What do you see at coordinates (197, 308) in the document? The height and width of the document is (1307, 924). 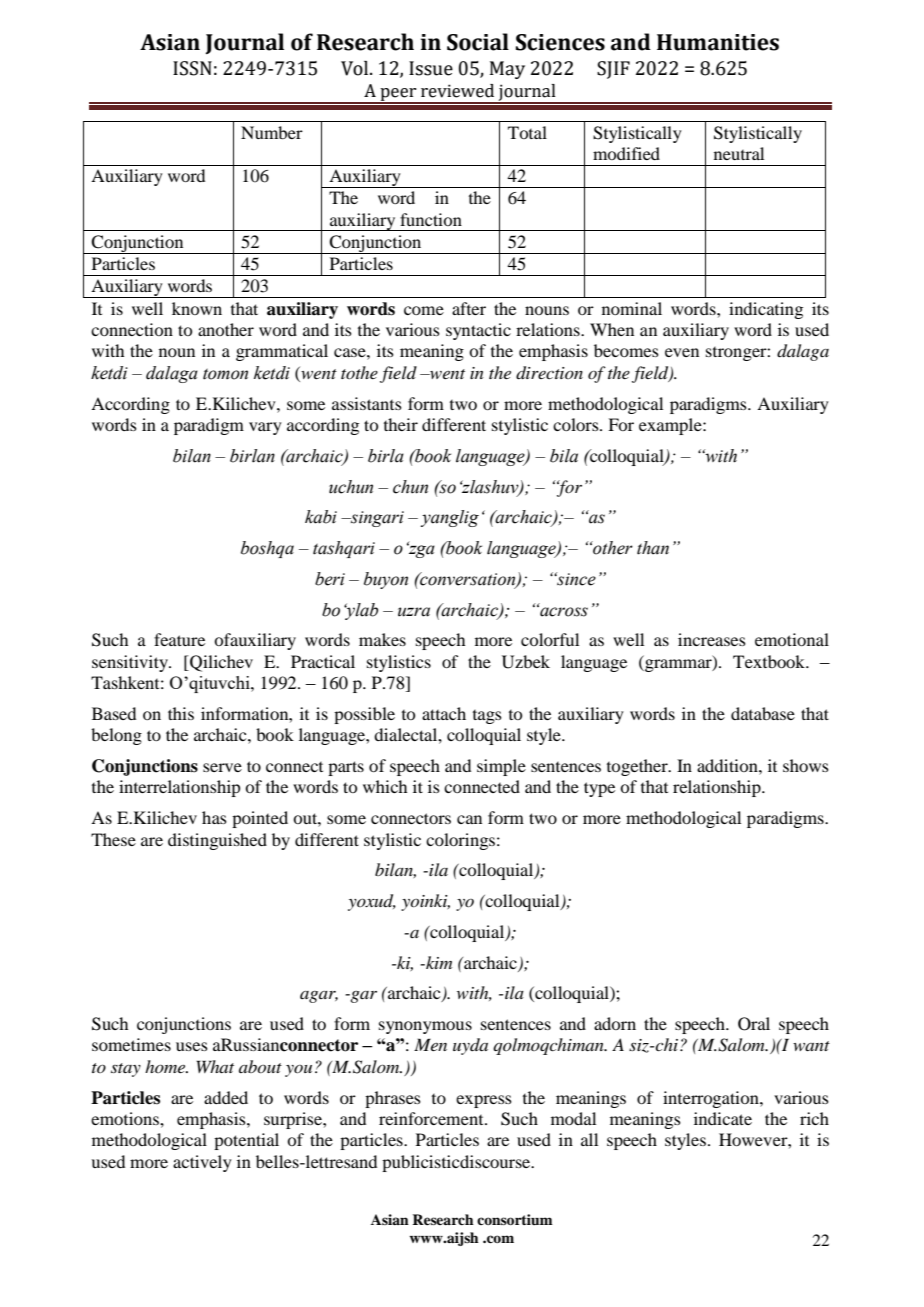 I see `known` at bounding box center [197, 308].
